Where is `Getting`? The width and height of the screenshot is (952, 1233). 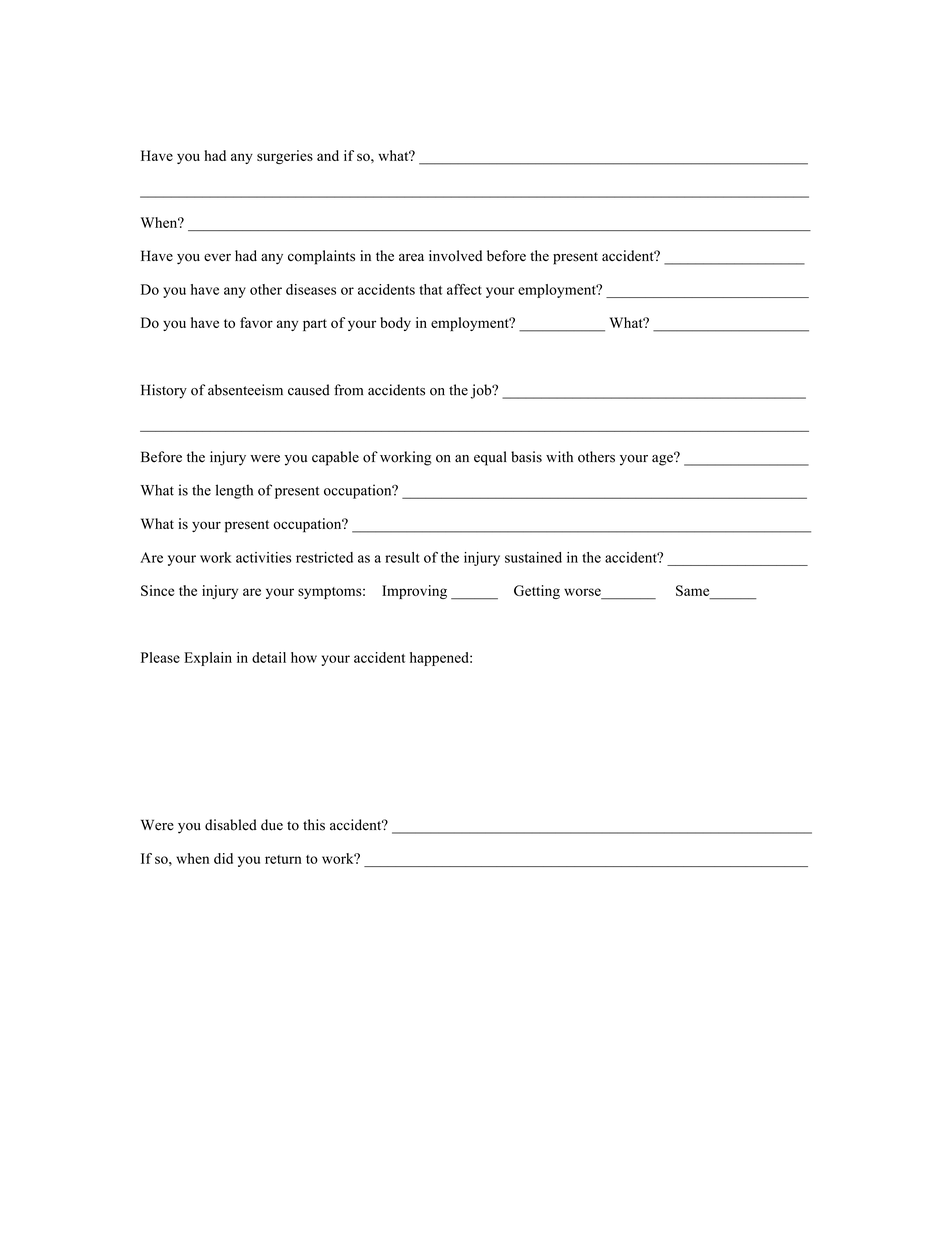 Getting is located at coordinates (537, 592).
